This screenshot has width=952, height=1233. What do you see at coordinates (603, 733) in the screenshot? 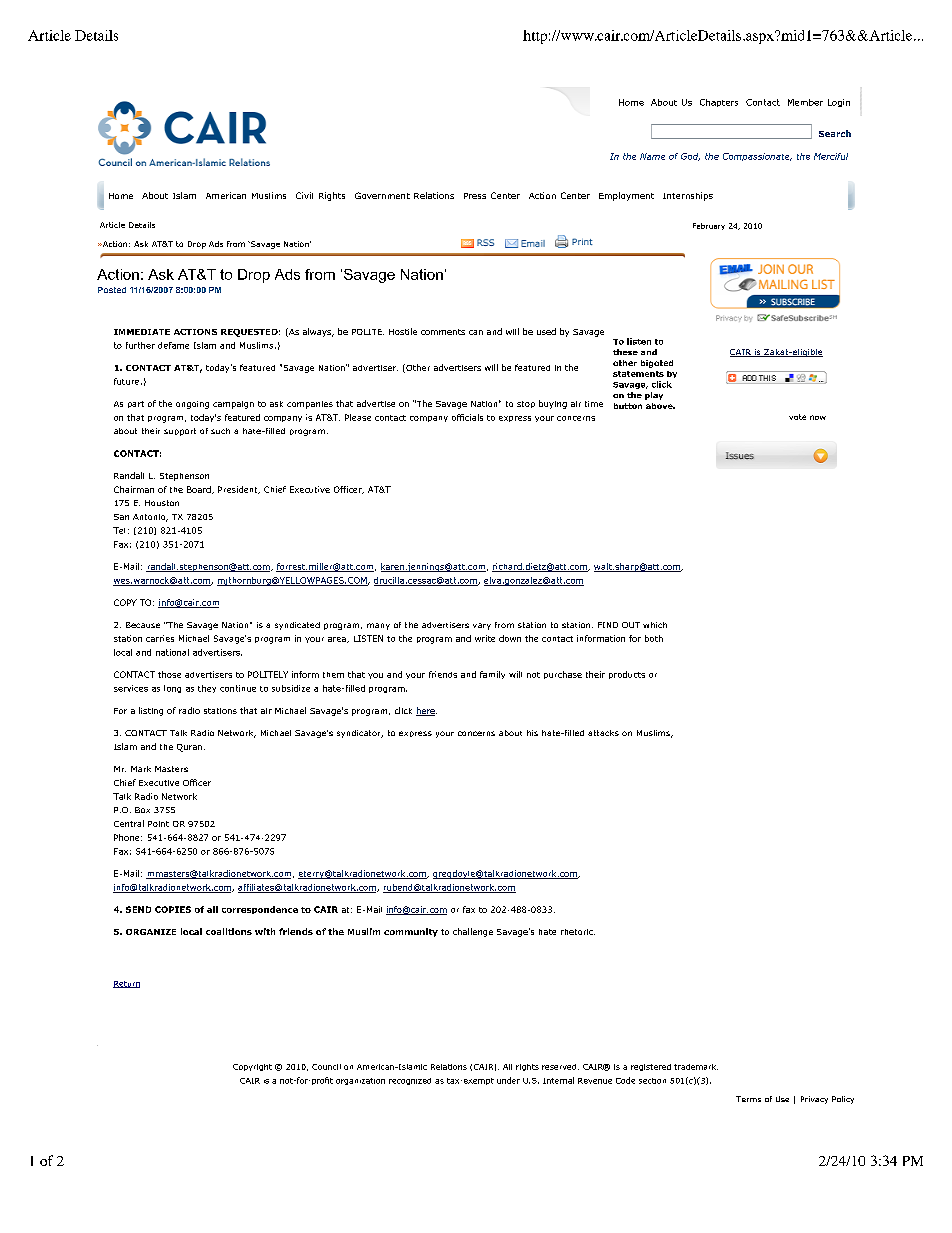
I see `attacks` at bounding box center [603, 733].
